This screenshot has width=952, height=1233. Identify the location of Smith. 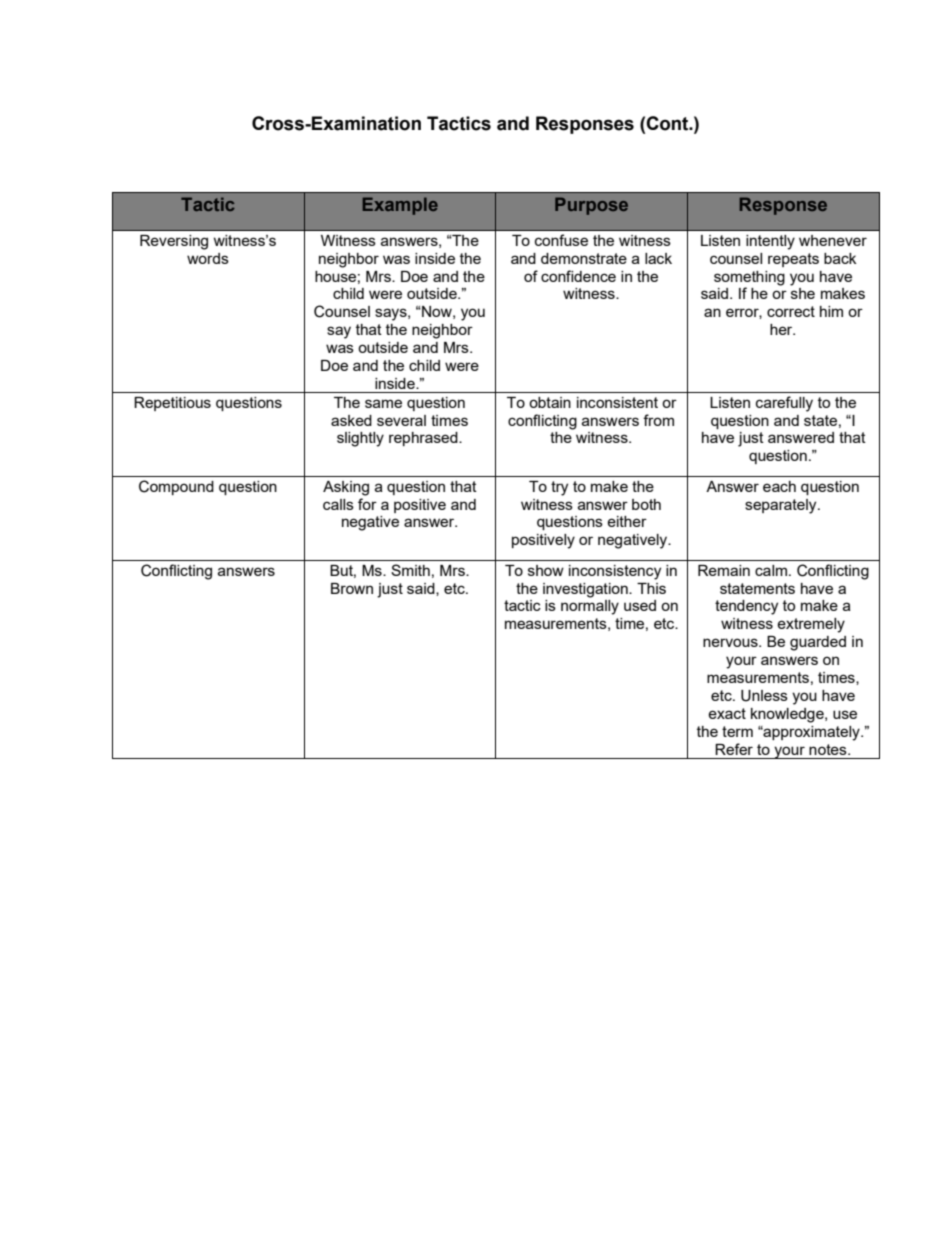
(410, 570).
